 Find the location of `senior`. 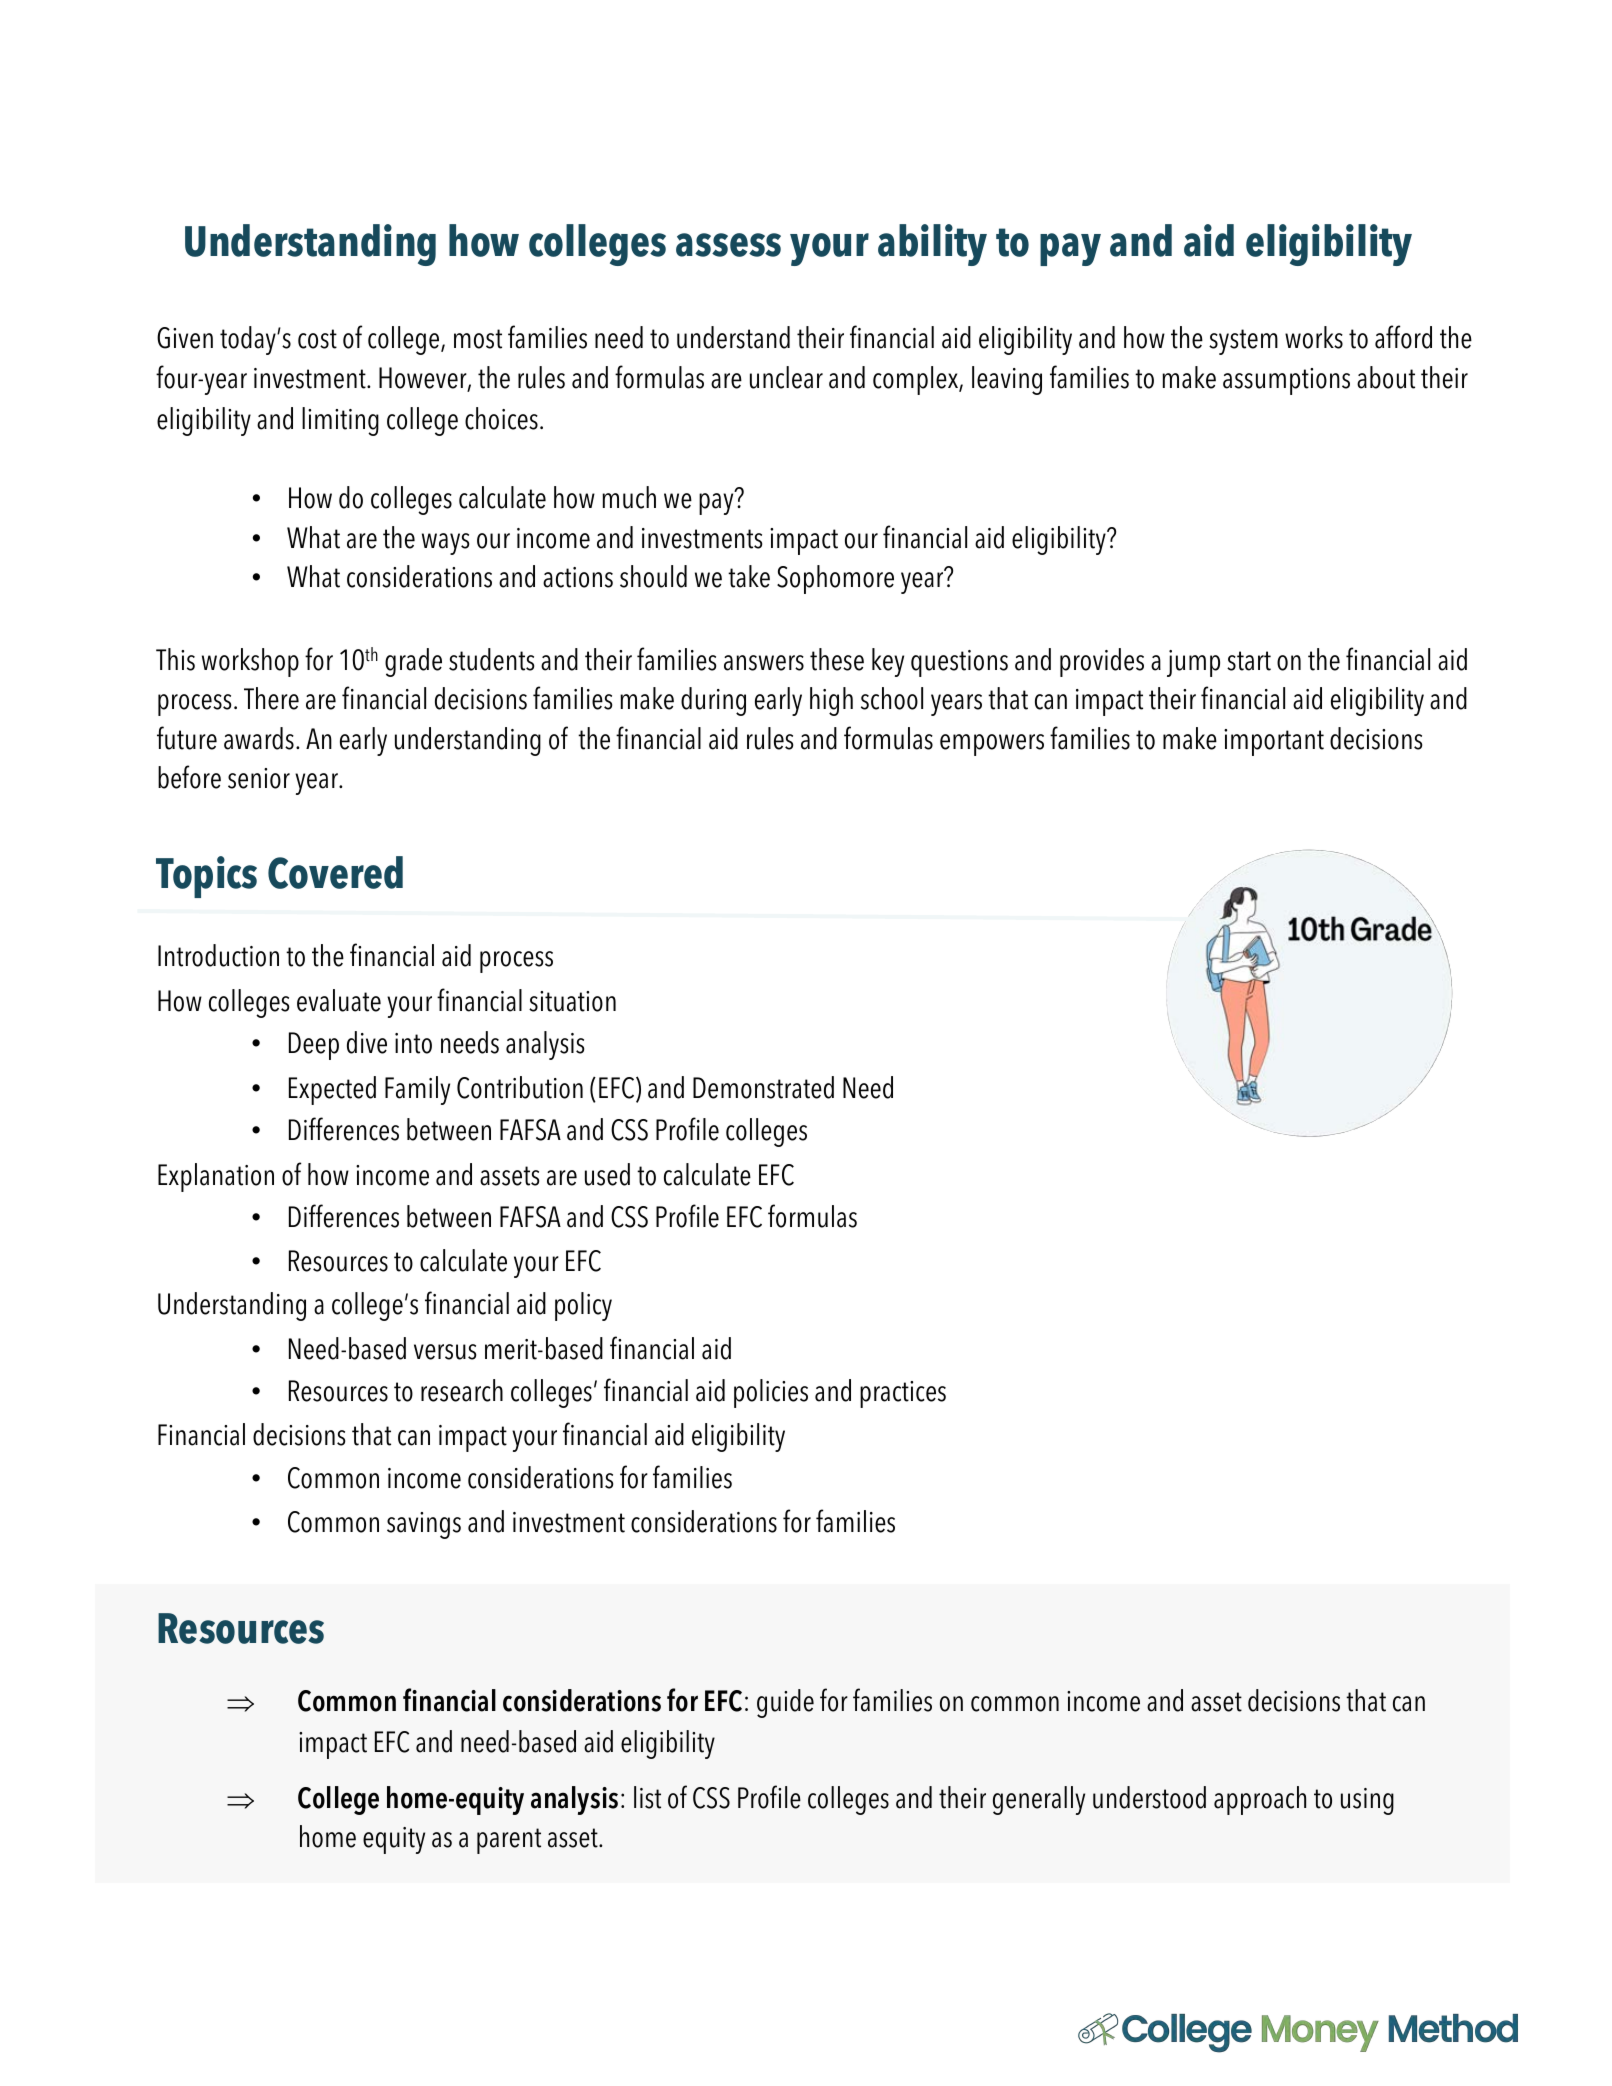

senior is located at coordinates (259, 778).
